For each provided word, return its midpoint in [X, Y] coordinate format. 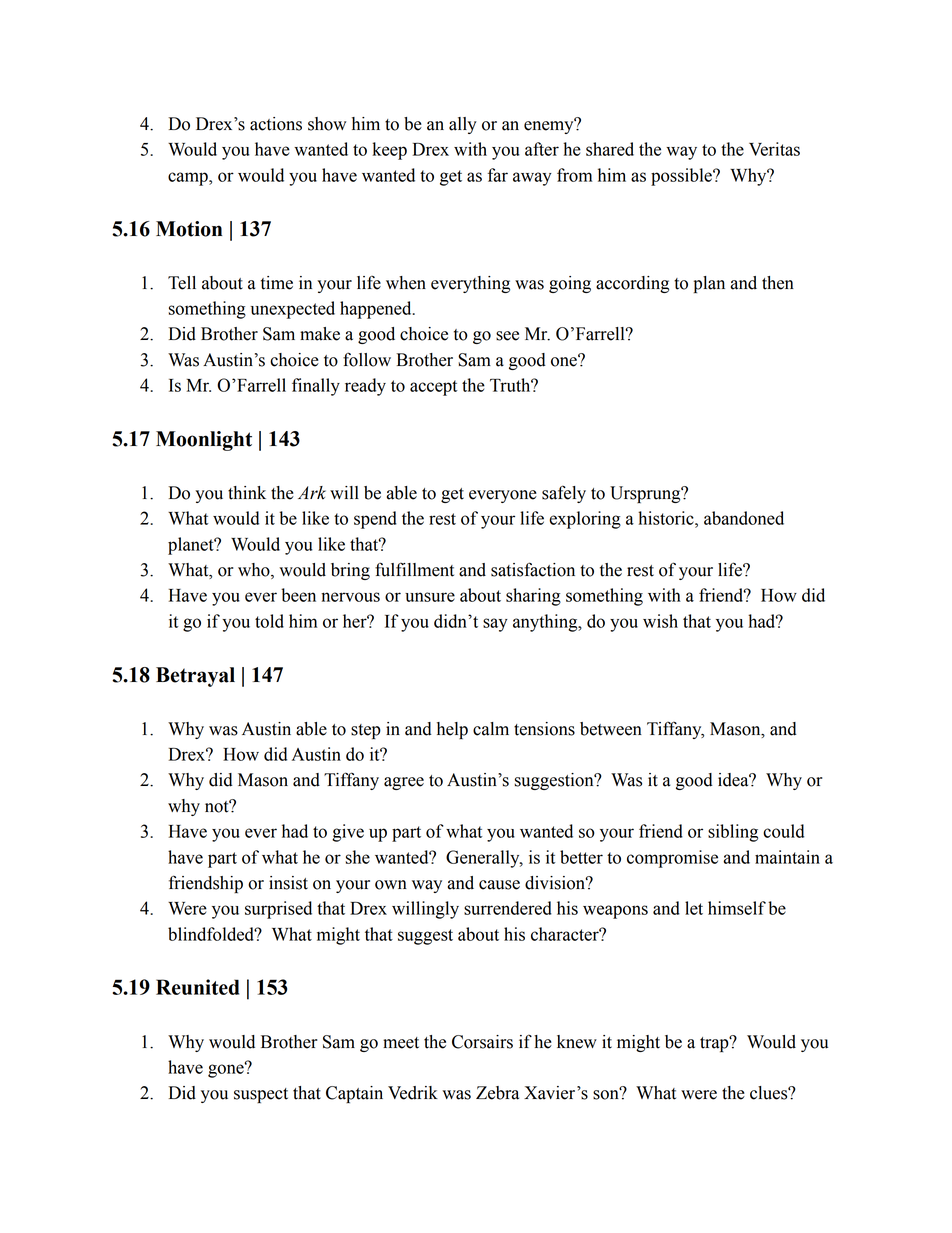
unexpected [293, 310]
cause [499, 885]
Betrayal [195, 677]
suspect [261, 1095]
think [247, 493]
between [611, 729]
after [542, 149]
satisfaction [533, 569]
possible [682, 177]
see [507, 336]
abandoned [744, 518]
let [694, 908]
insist [288, 883]
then [778, 283]
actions [276, 124]
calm [491, 729]
